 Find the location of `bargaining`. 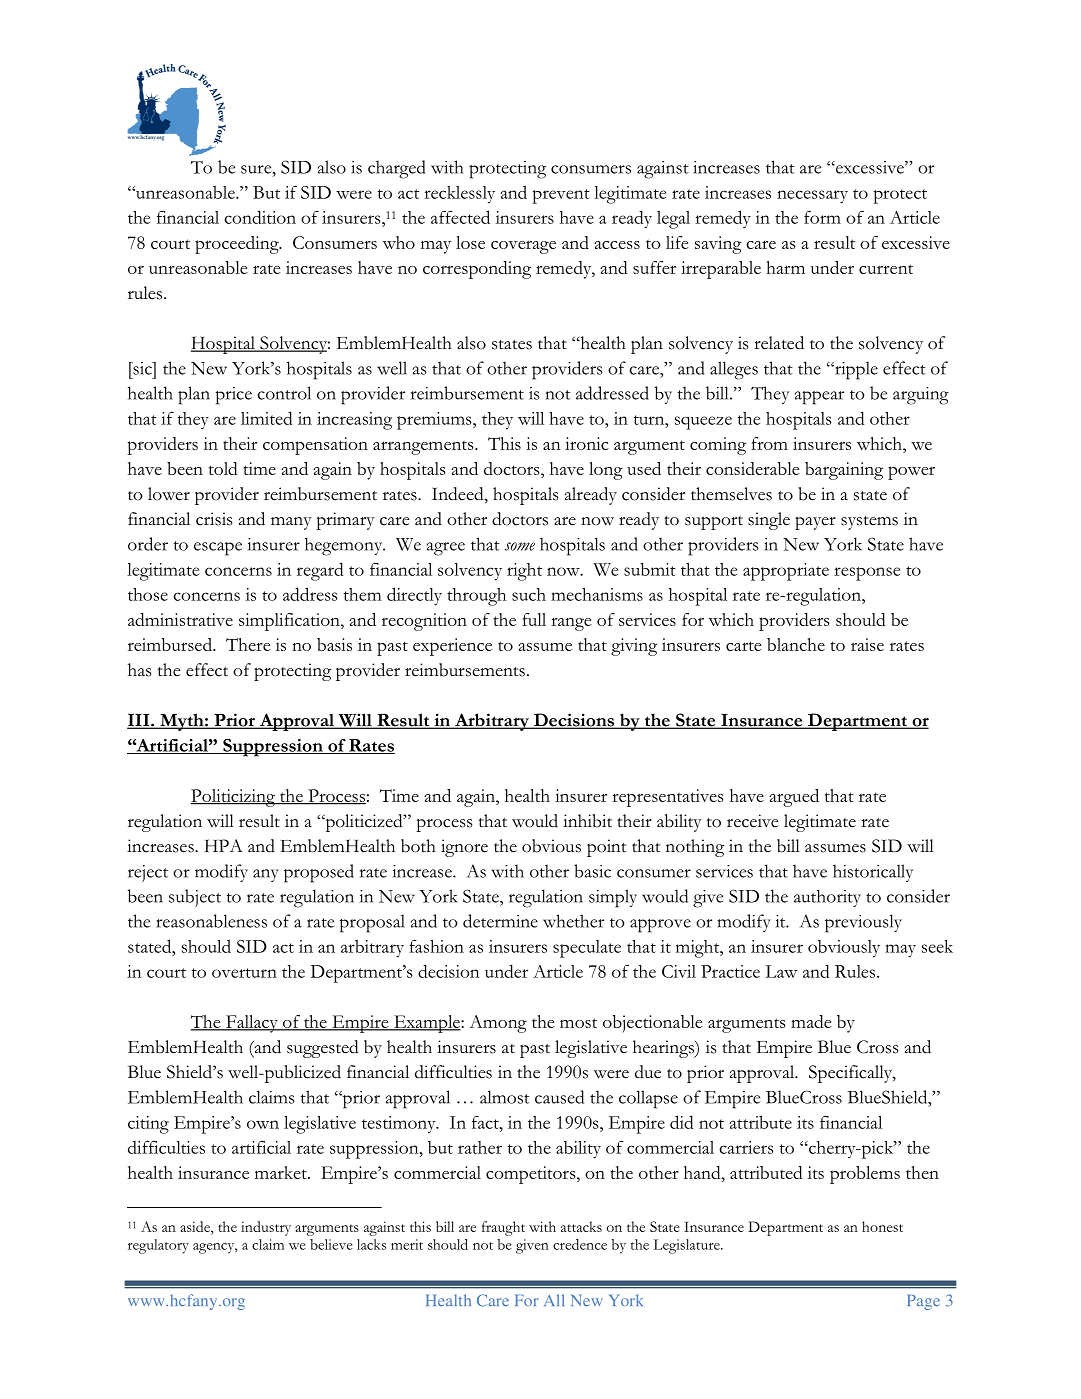

bargaining is located at coordinates (844, 471).
